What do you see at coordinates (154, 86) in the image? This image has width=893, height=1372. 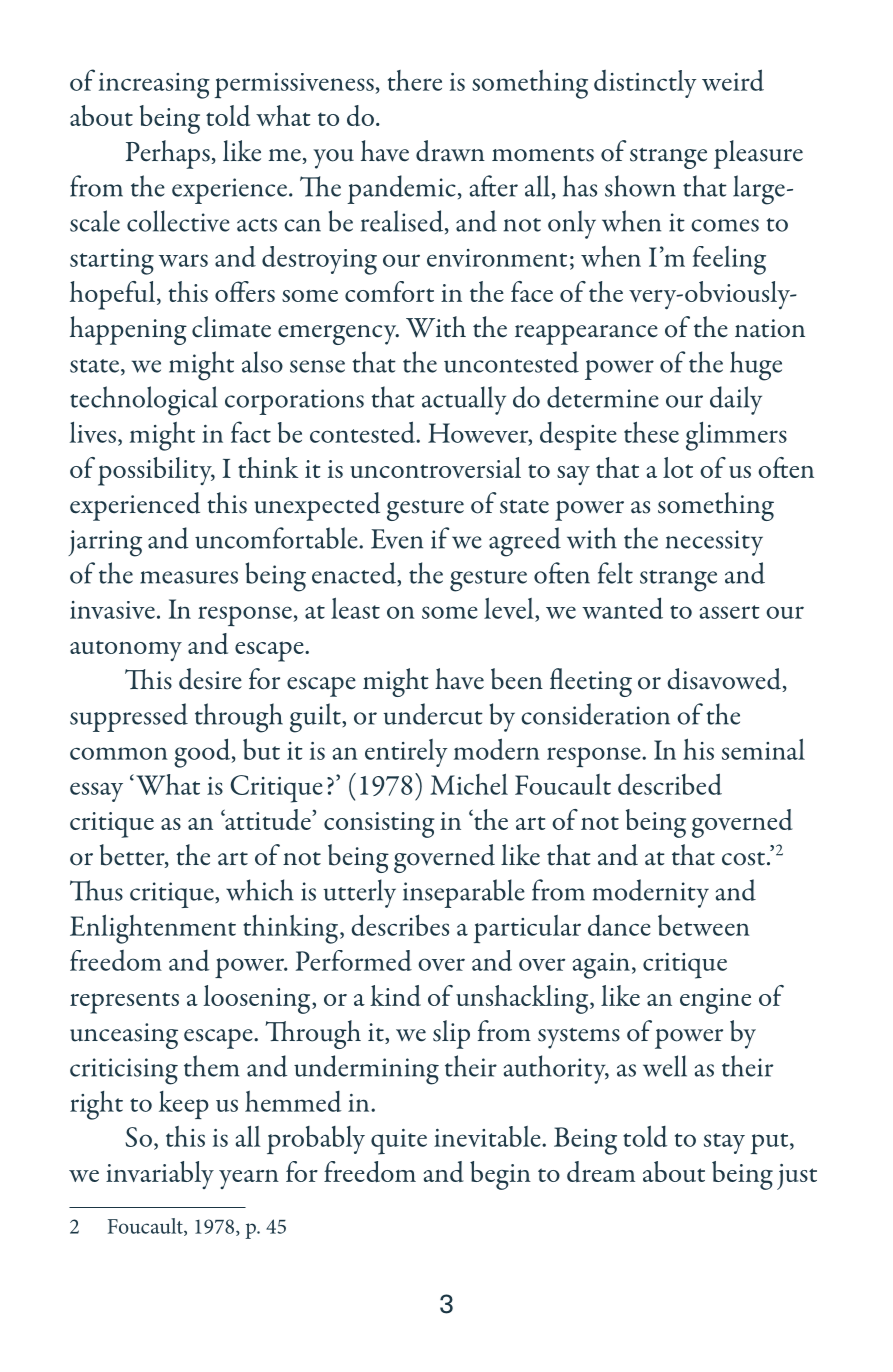 I see `increasing` at bounding box center [154, 86].
